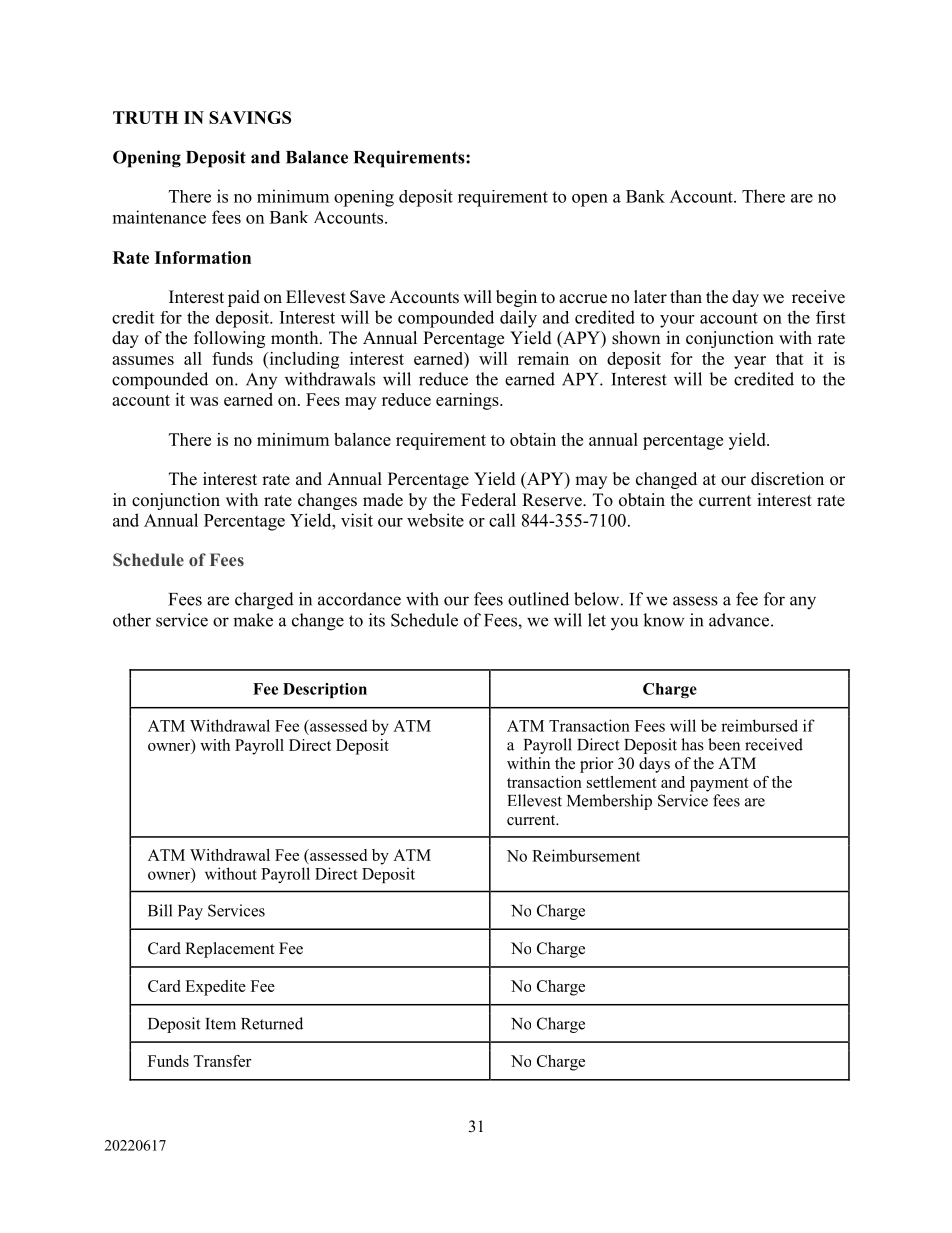 The height and width of the screenshot is (1233, 952). I want to click on outlined, so click(538, 599).
